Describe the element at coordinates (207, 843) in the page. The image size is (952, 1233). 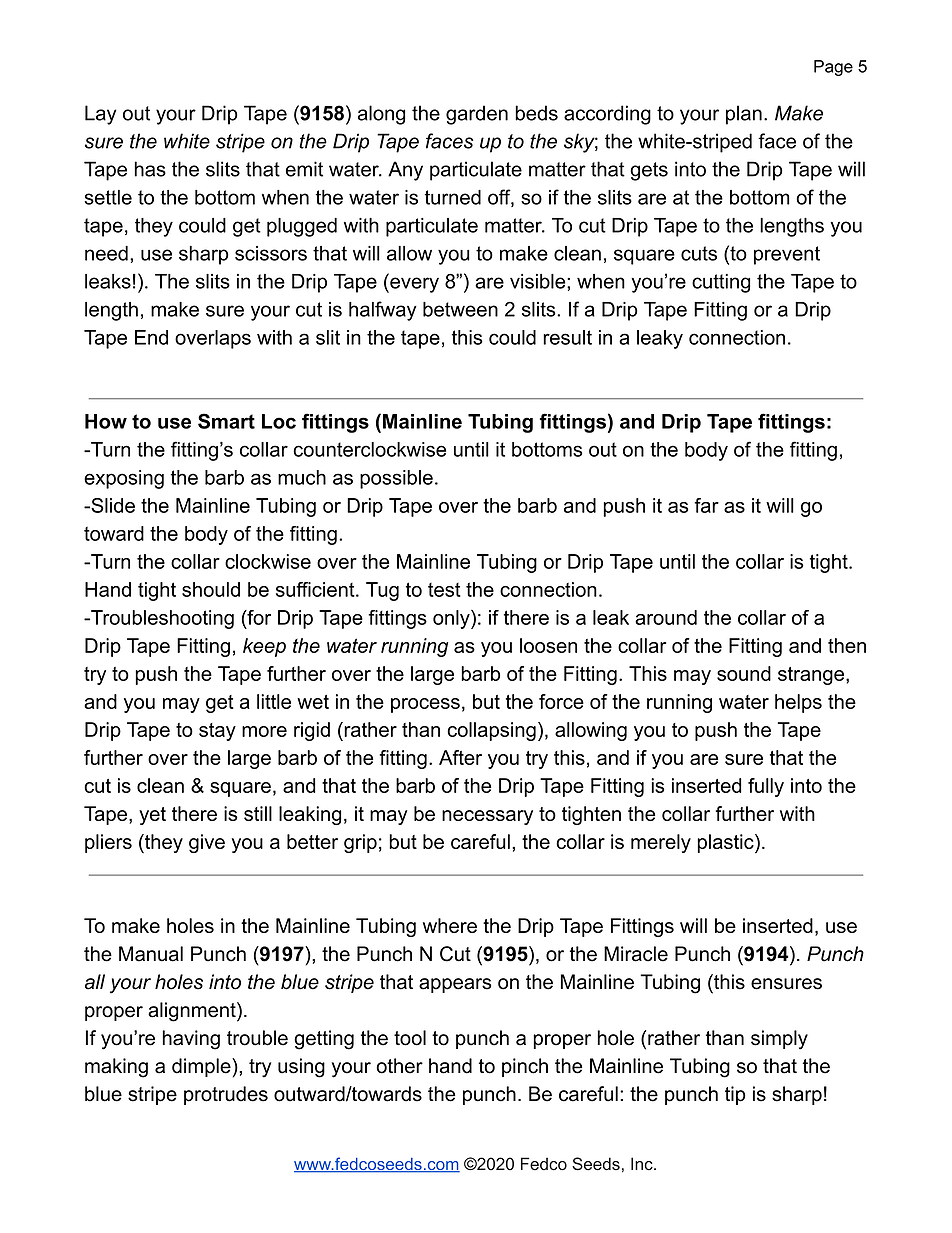
I see `give` at that location.
